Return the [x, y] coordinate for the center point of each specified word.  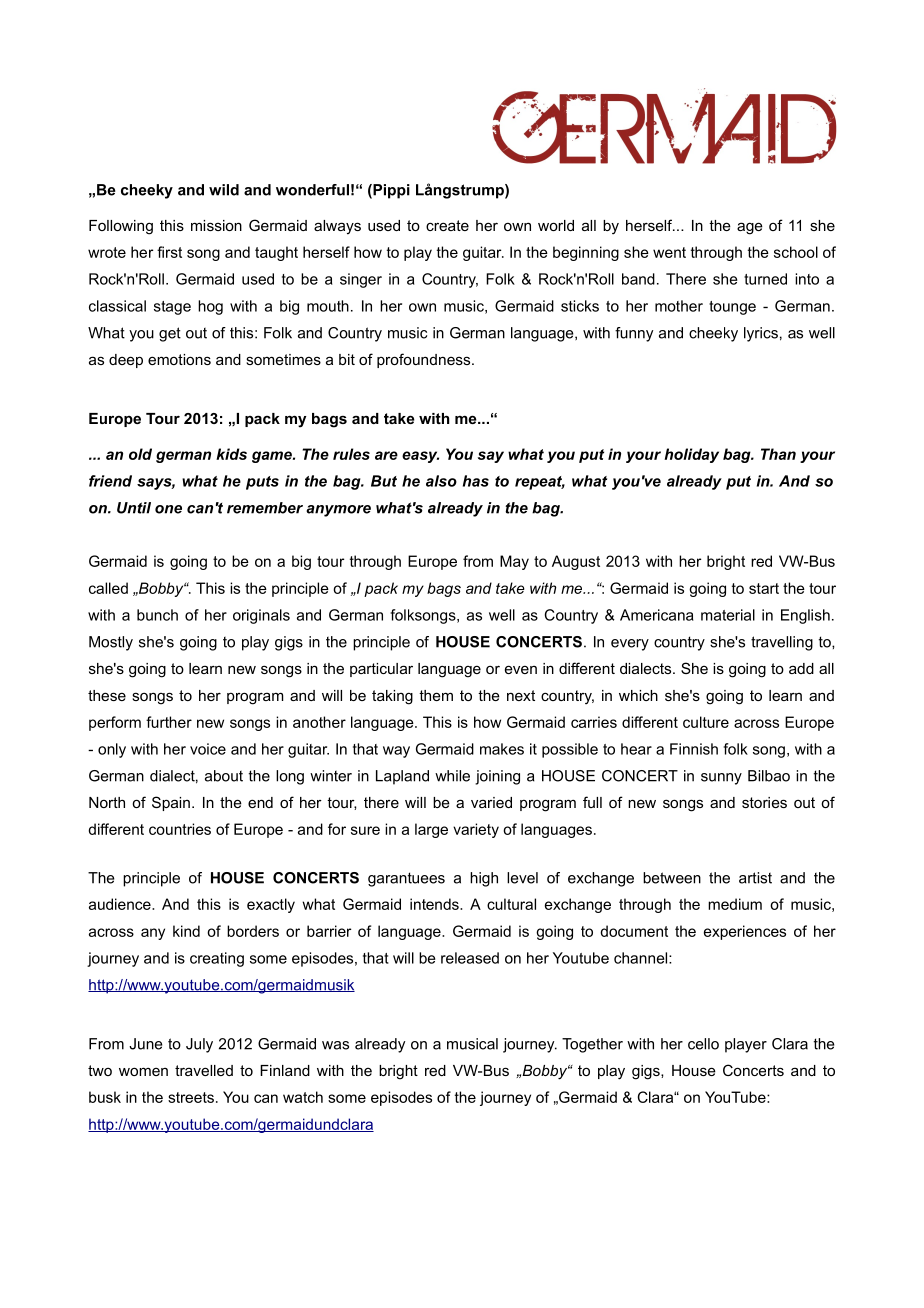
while [452, 776]
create [447, 225]
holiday [691, 455]
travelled [204, 1070]
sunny [721, 779]
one [168, 509]
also [441, 481]
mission [216, 225]
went [669, 252]
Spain [171, 803]
